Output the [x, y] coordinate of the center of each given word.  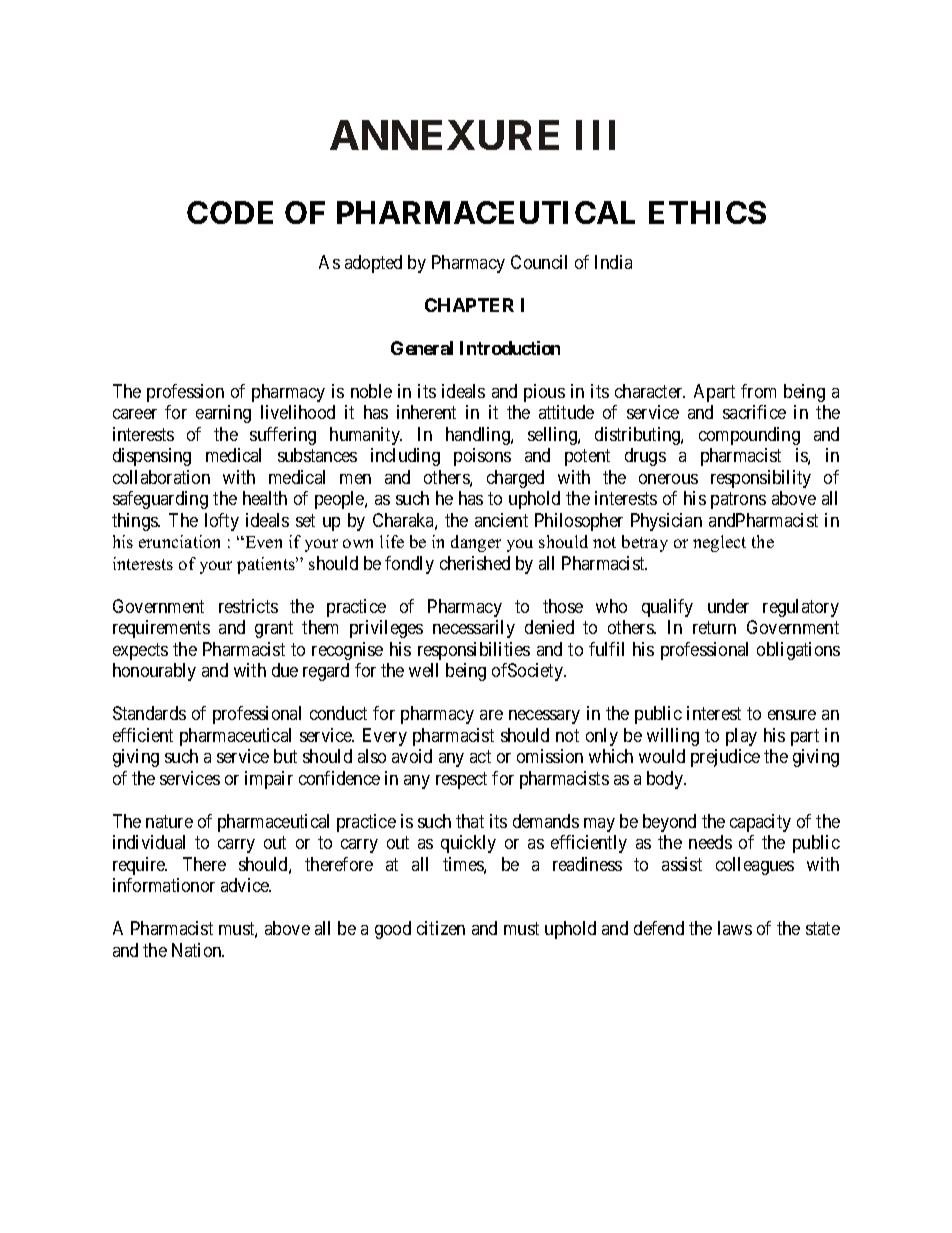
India [613, 262]
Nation [198, 950]
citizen [441, 928]
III [595, 135]
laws [735, 928]
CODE [230, 212]
